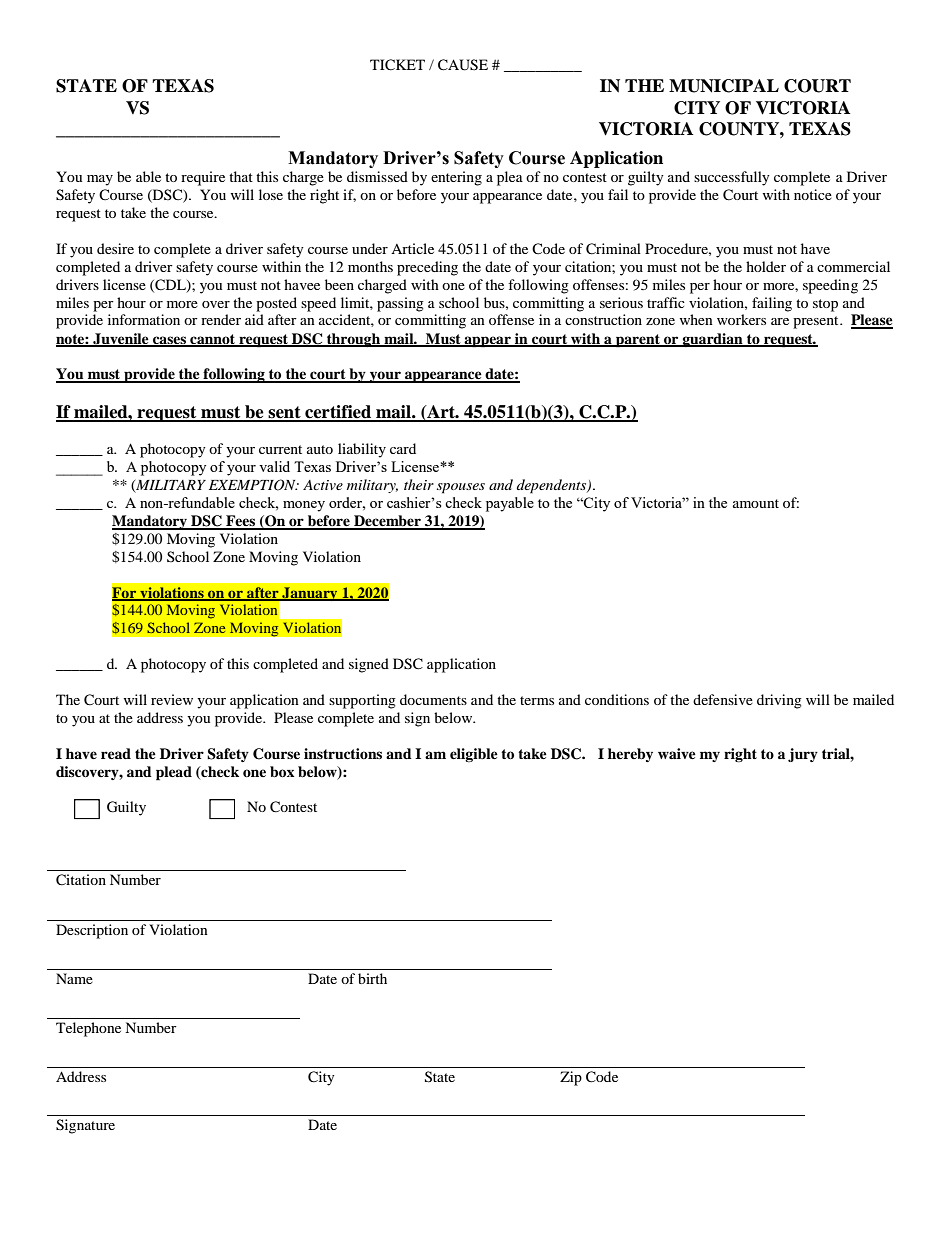 This screenshot has height=1233, width=952. I want to click on birth, so click(372, 978).
